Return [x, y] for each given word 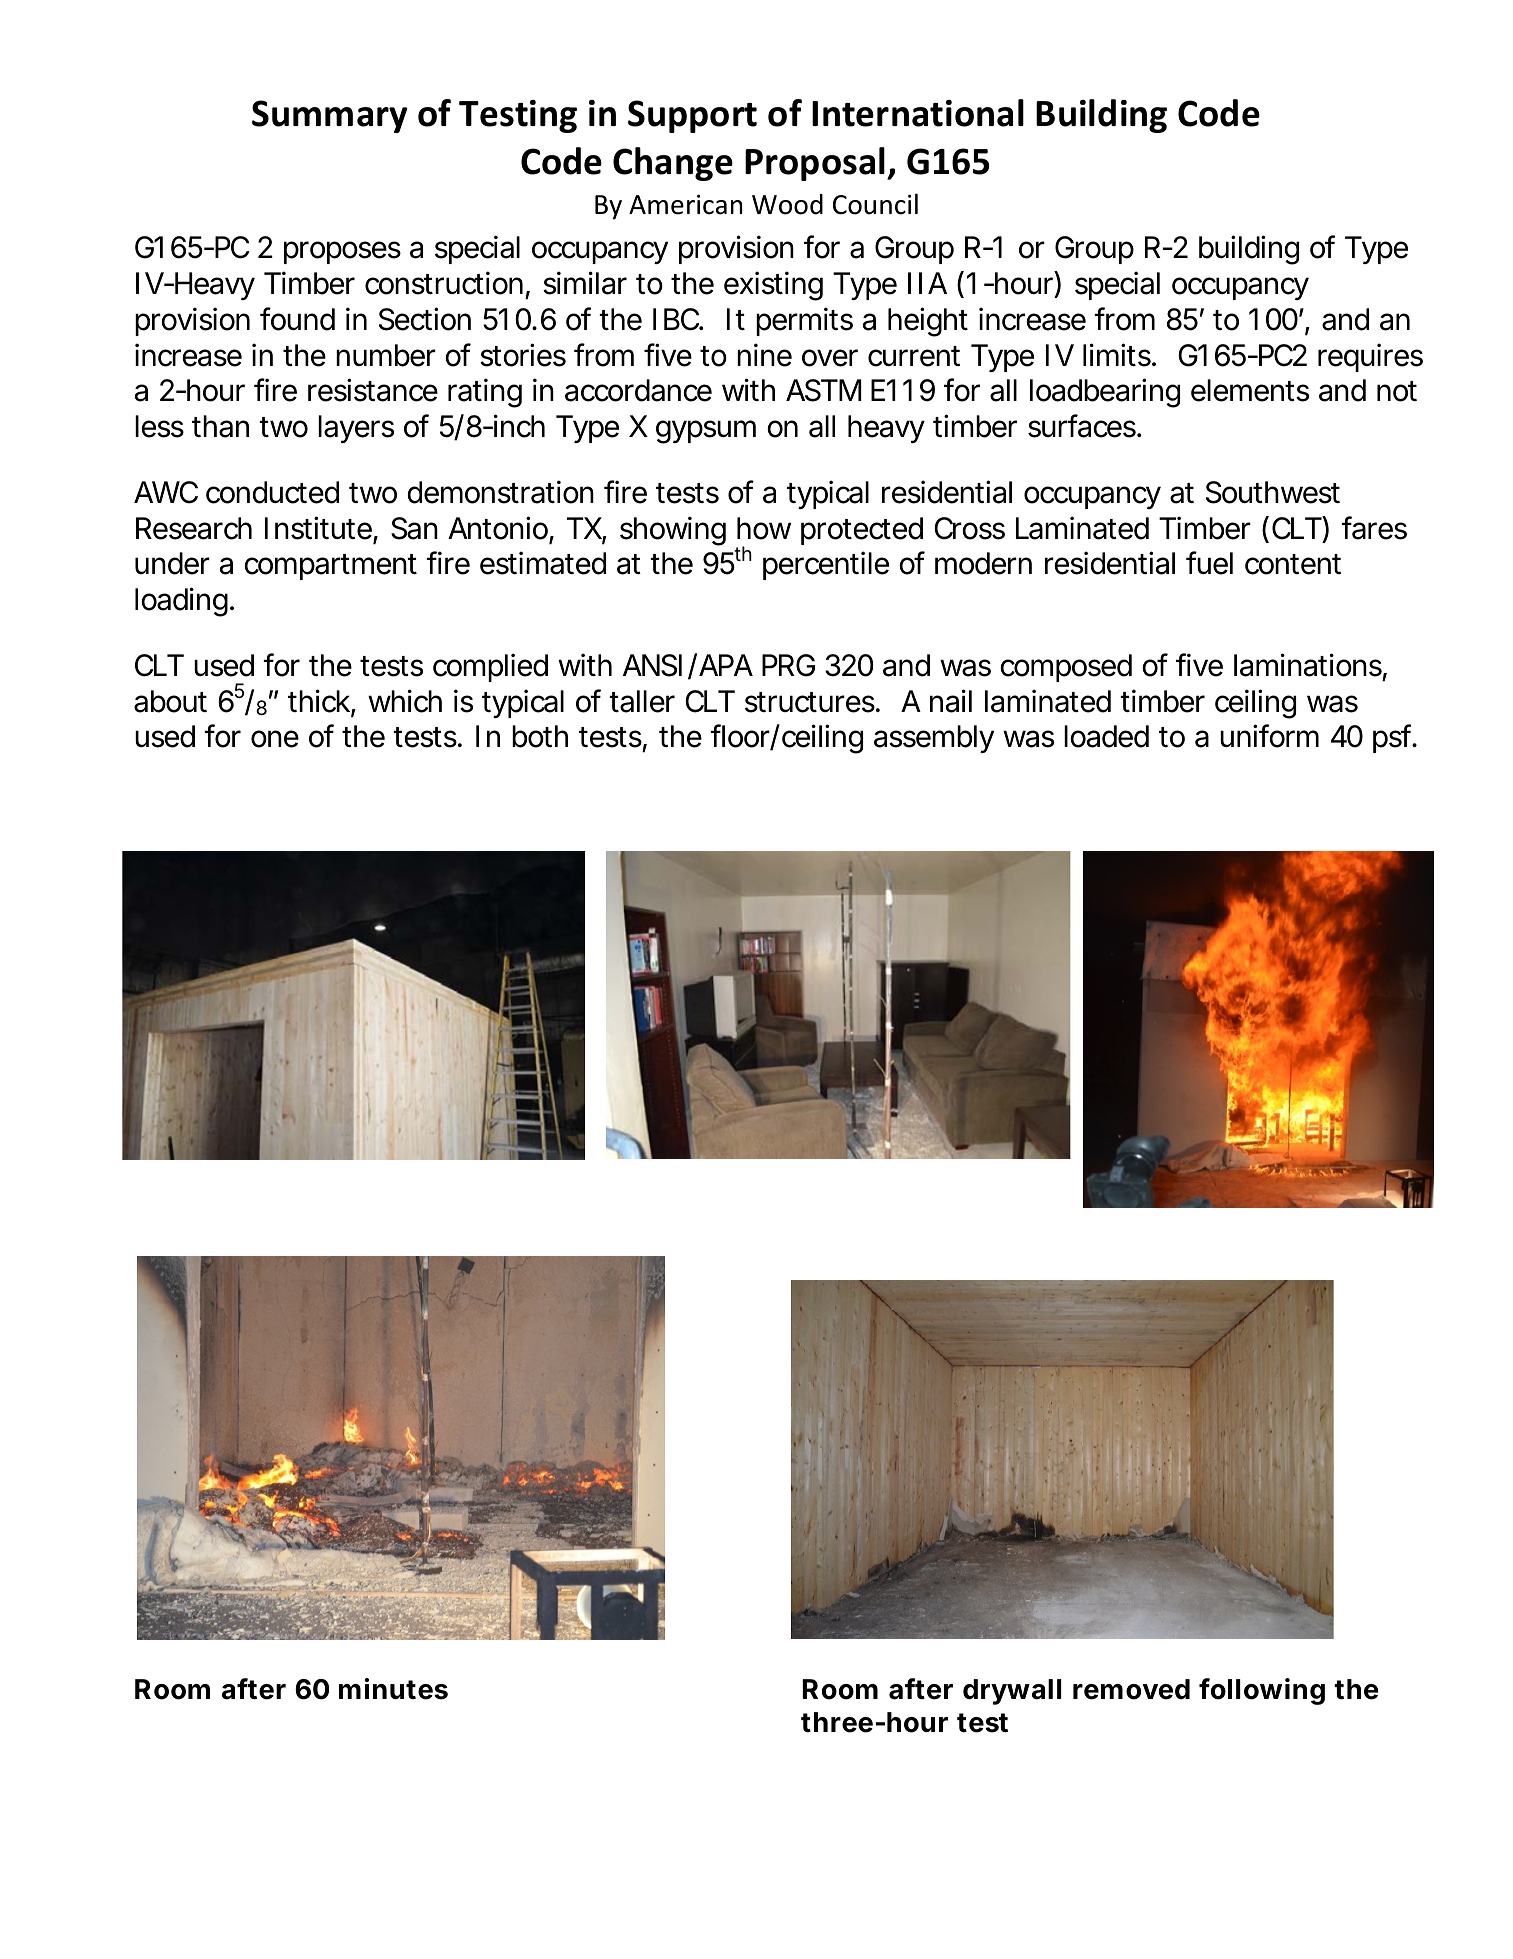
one [275, 739]
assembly [934, 739]
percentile [826, 565]
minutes [393, 1689]
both [540, 736]
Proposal [816, 164]
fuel [1209, 563]
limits [1118, 355]
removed [1131, 1689]
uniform [1269, 736]
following [1262, 1691]
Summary [330, 116]
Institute [319, 529]
